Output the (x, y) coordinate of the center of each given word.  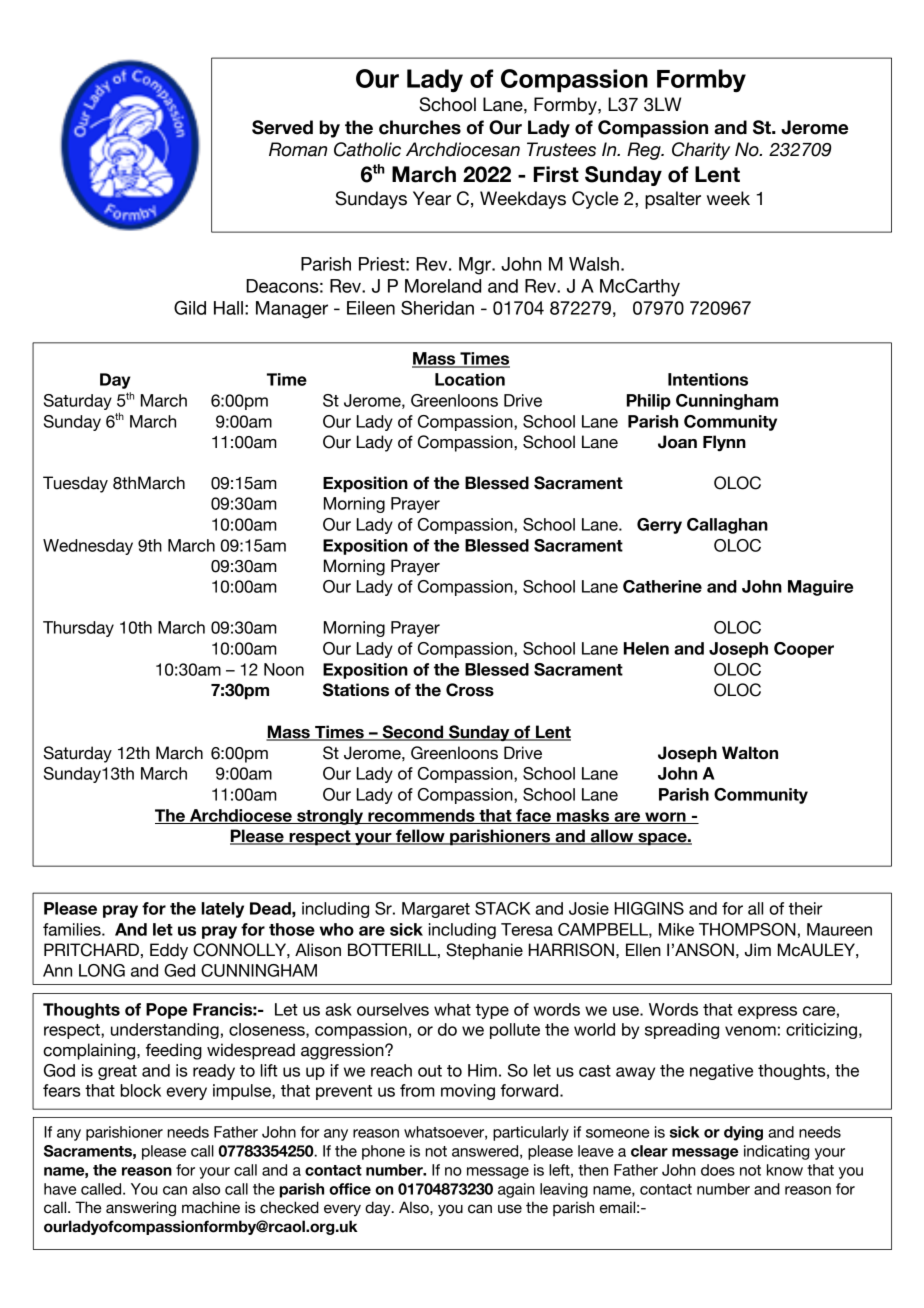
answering (141, 1208)
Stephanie (484, 951)
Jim (758, 950)
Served (282, 127)
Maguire (820, 588)
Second (413, 733)
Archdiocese (241, 816)
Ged (179, 970)
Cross (470, 690)
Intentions (708, 379)
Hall (228, 308)
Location (470, 379)
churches (420, 127)
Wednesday (88, 547)
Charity (701, 151)
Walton (750, 753)
